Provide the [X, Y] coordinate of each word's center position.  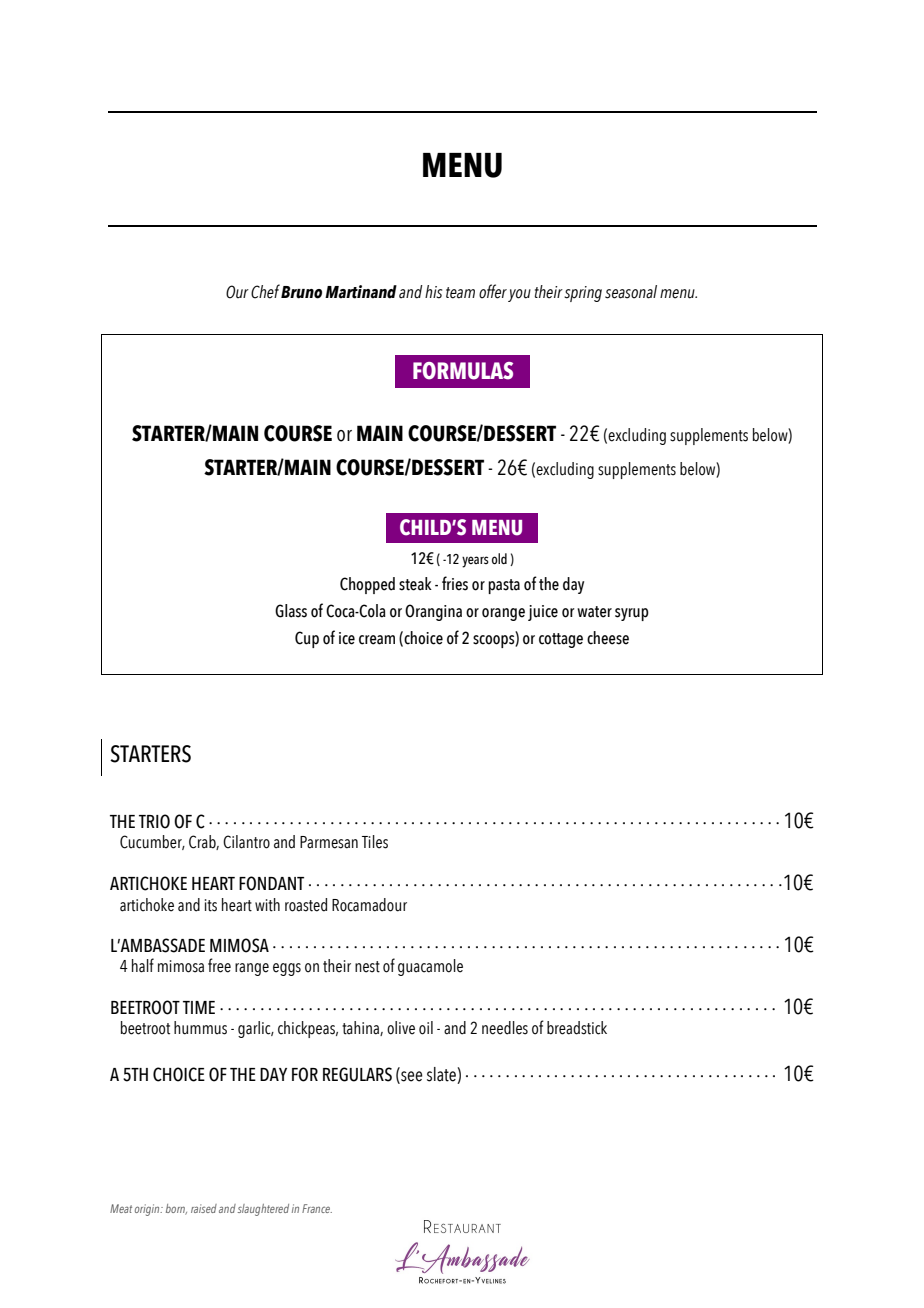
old [499, 559]
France [317, 1208]
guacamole [430, 967]
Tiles [375, 842]
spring [583, 294]
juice [543, 613]
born [176, 1209]
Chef [265, 291]
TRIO [154, 821]
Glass [291, 611]
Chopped [367, 585]
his [433, 292]
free [219, 965]
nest [367, 967]
